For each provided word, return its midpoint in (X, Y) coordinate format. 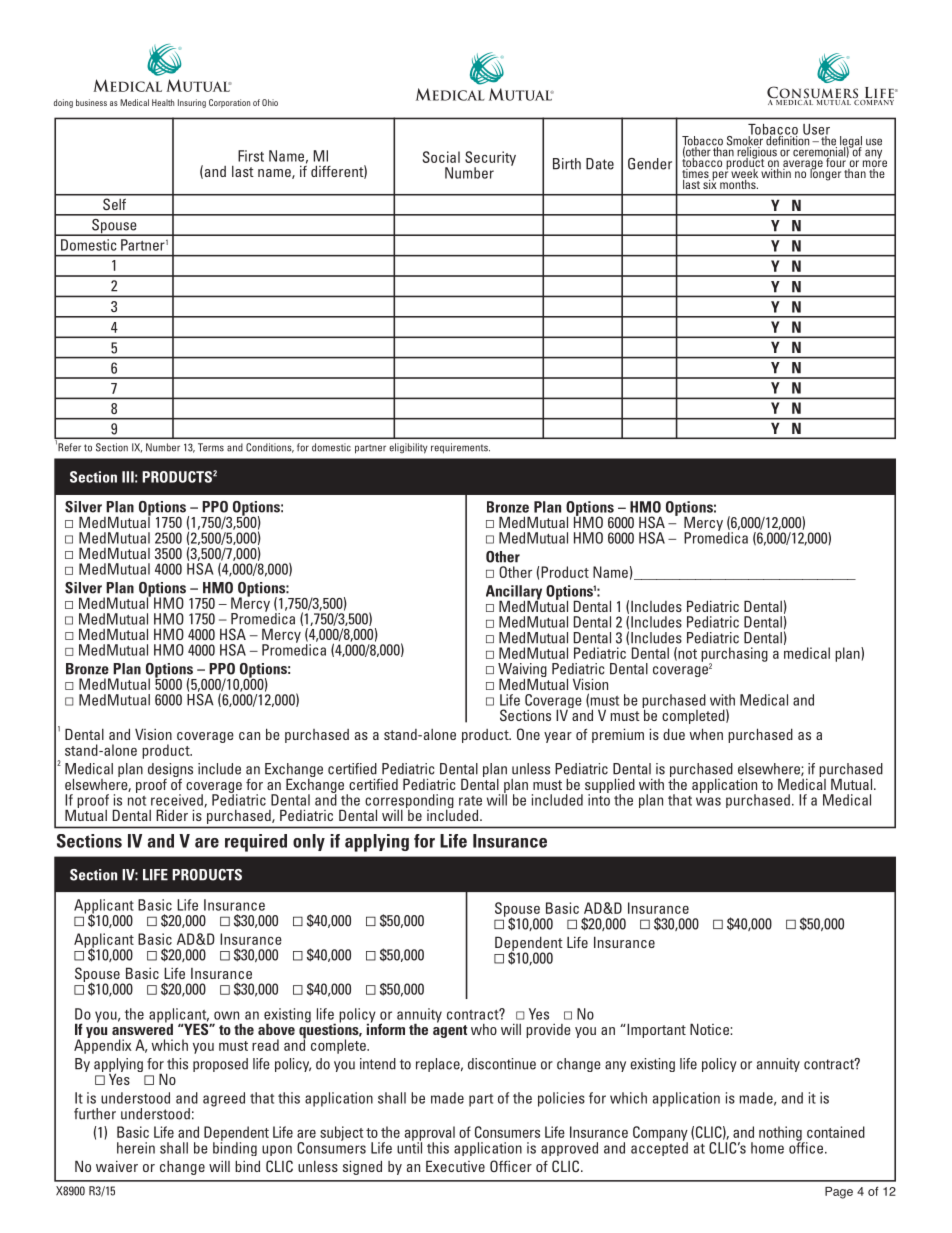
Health (163, 102)
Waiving (522, 671)
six (709, 183)
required (256, 843)
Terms (211, 447)
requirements (460, 448)
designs (170, 771)
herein (136, 1148)
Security (490, 159)
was (708, 801)
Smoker (746, 140)
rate (470, 801)
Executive (455, 1166)
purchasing (734, 655)
